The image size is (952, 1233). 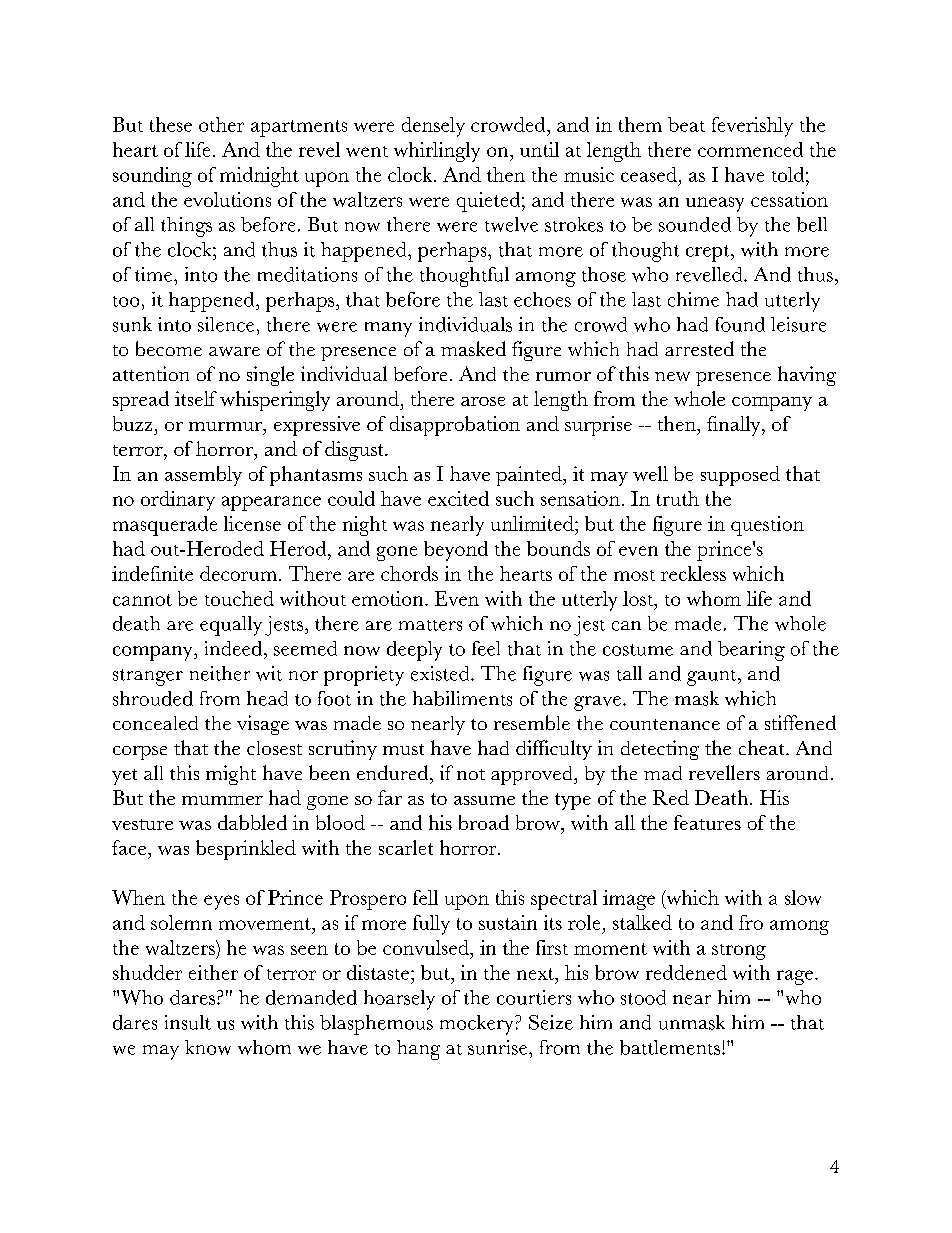 I want to click on battlements, so click(x=670, y=1047).
